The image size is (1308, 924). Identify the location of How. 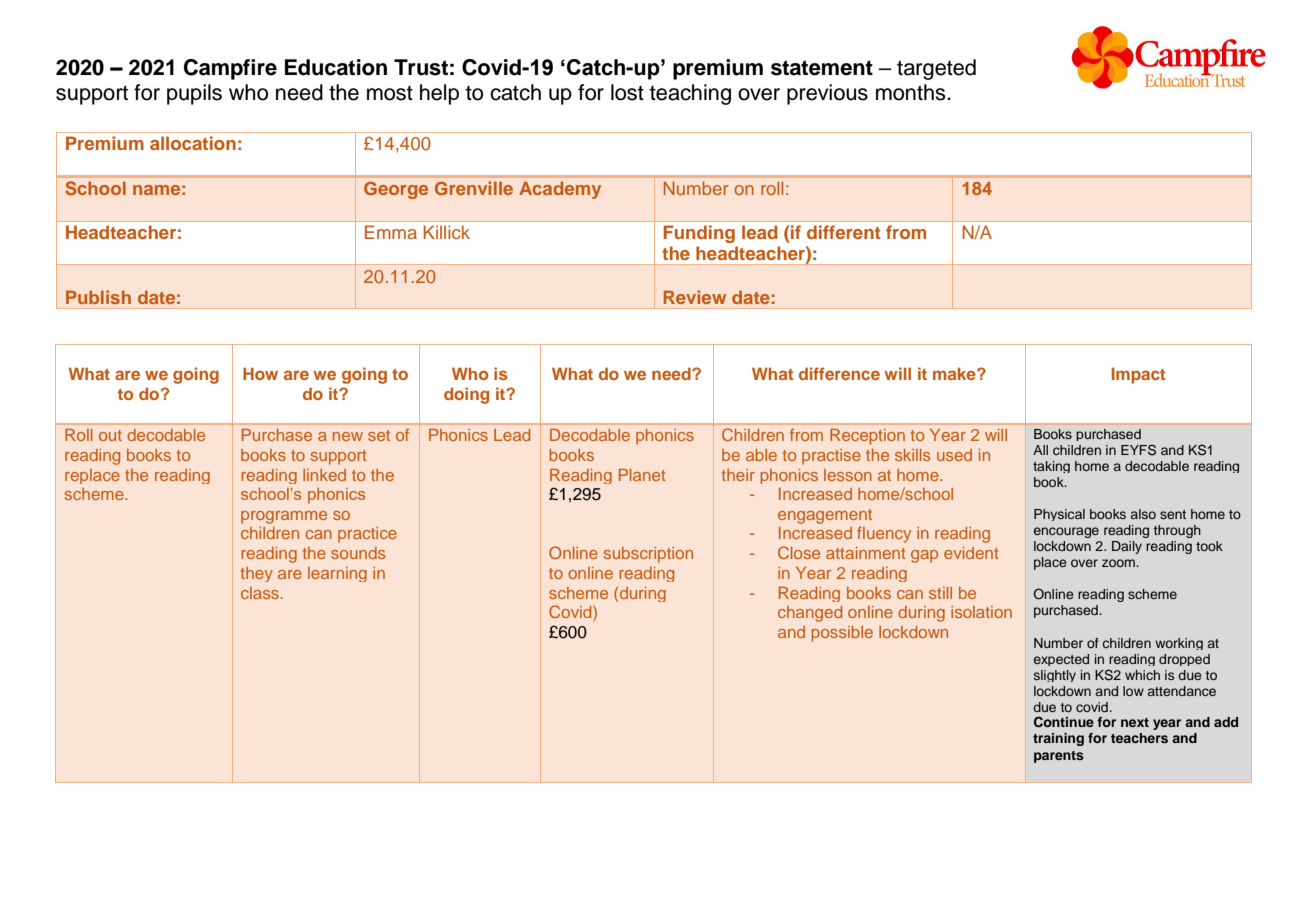
(260, 373).
